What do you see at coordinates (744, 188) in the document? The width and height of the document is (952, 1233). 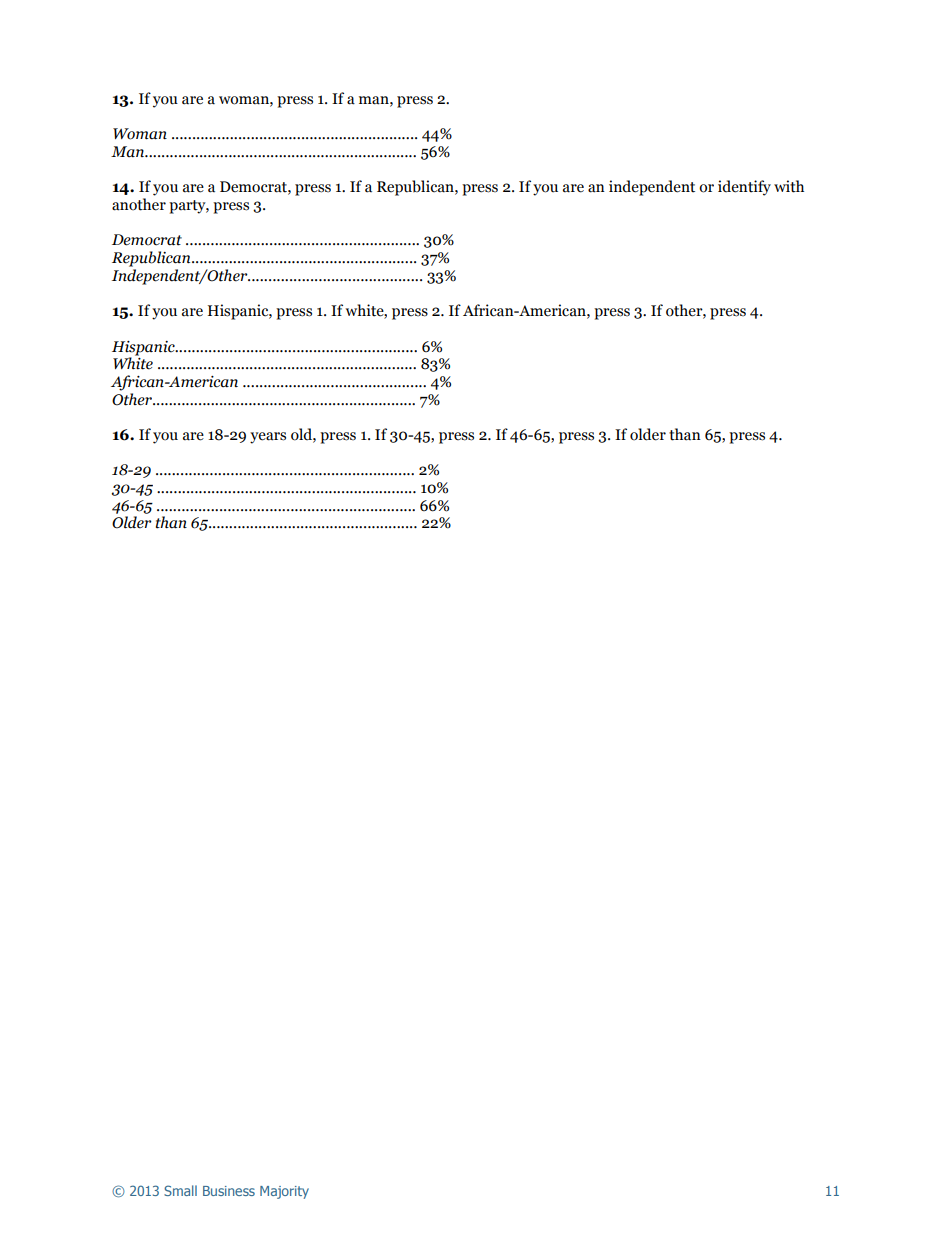 I see `identify` at bounding box center [744, 188].
